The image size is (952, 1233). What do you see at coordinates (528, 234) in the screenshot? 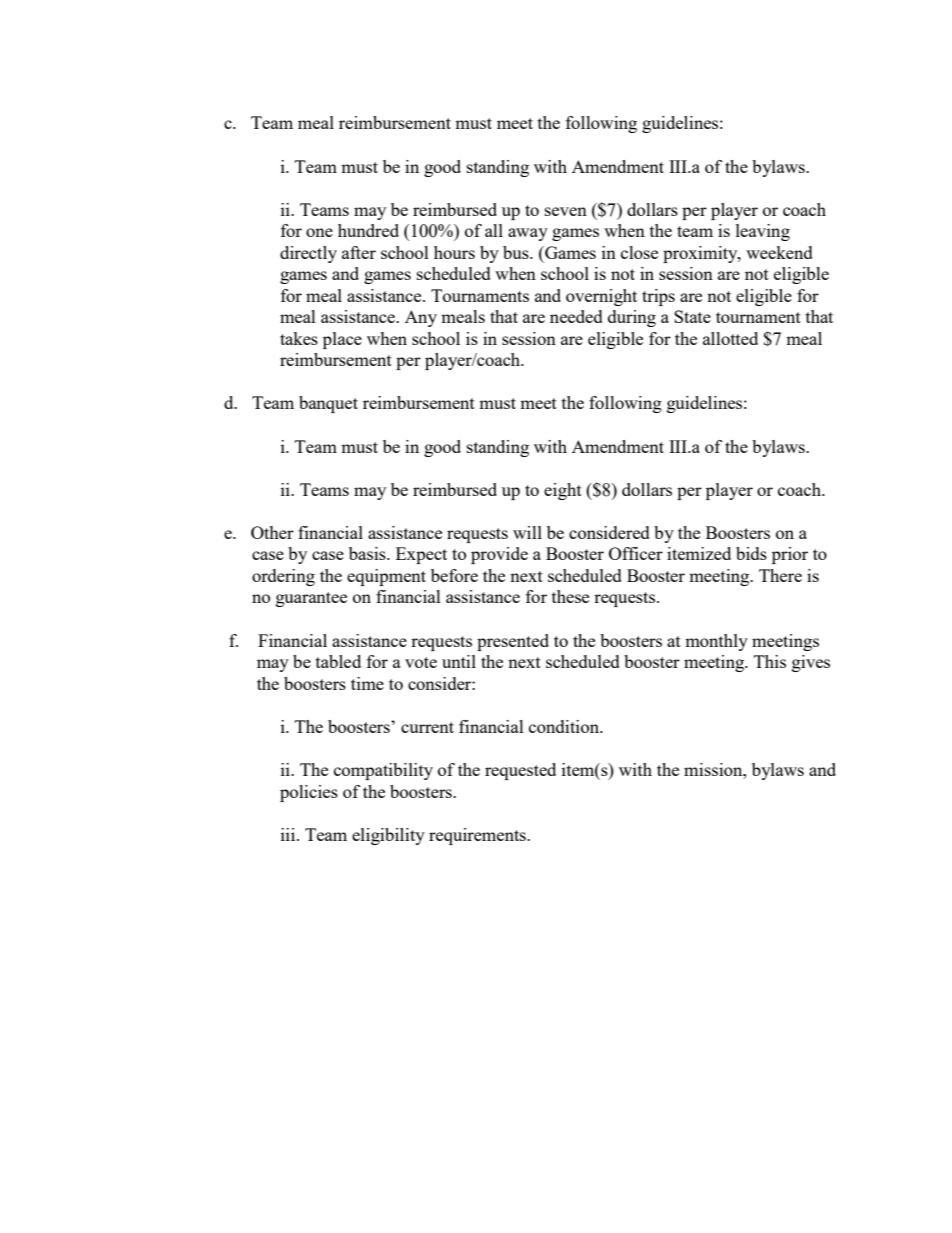
I see `away` at bounding box center [528, 234].
